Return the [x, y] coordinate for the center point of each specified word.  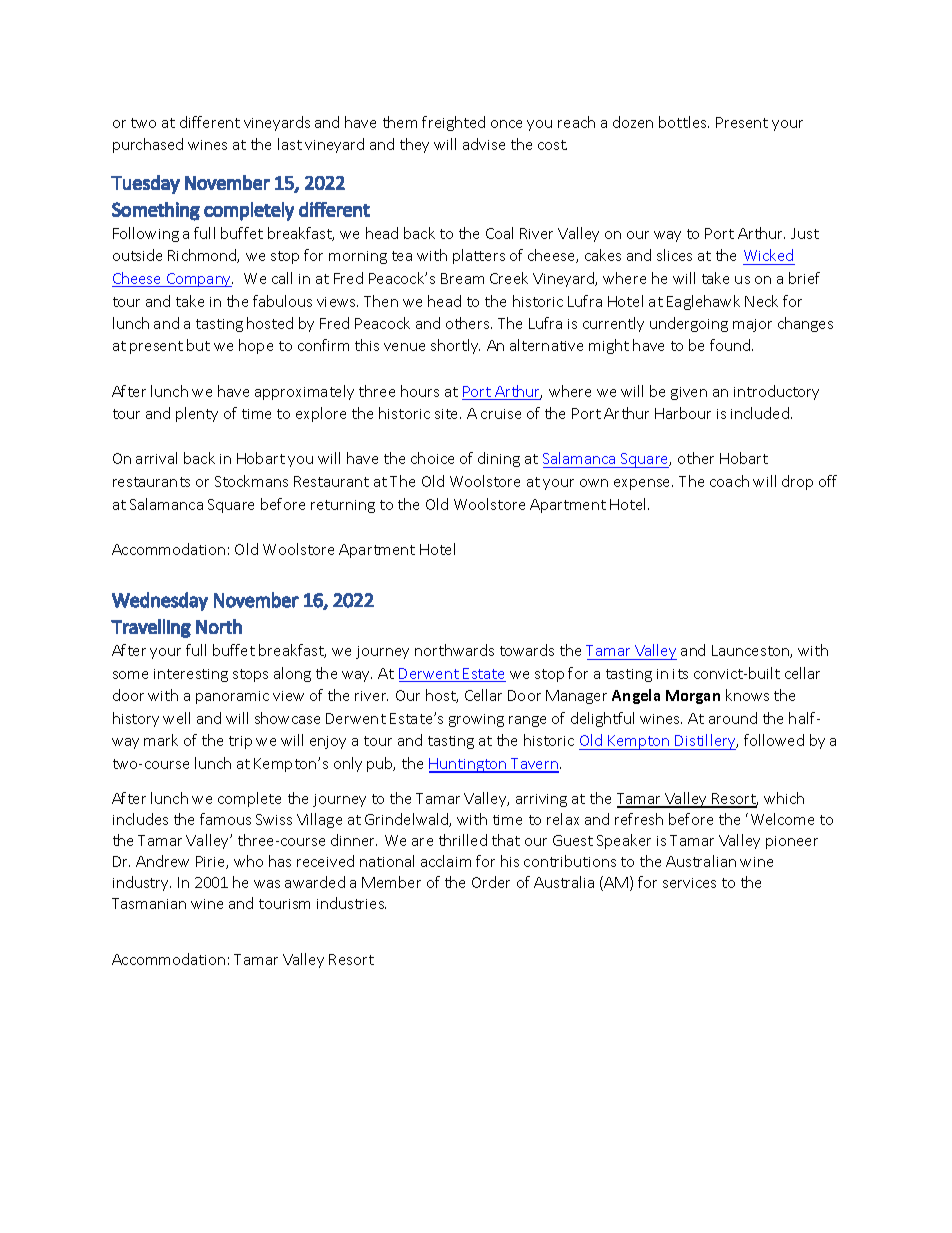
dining [499, 459]
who [248, 861]
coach [729, 481]
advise [484, 144]
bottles [684, 122]
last [290, 144]
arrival [156, 458]
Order [491, 882]
